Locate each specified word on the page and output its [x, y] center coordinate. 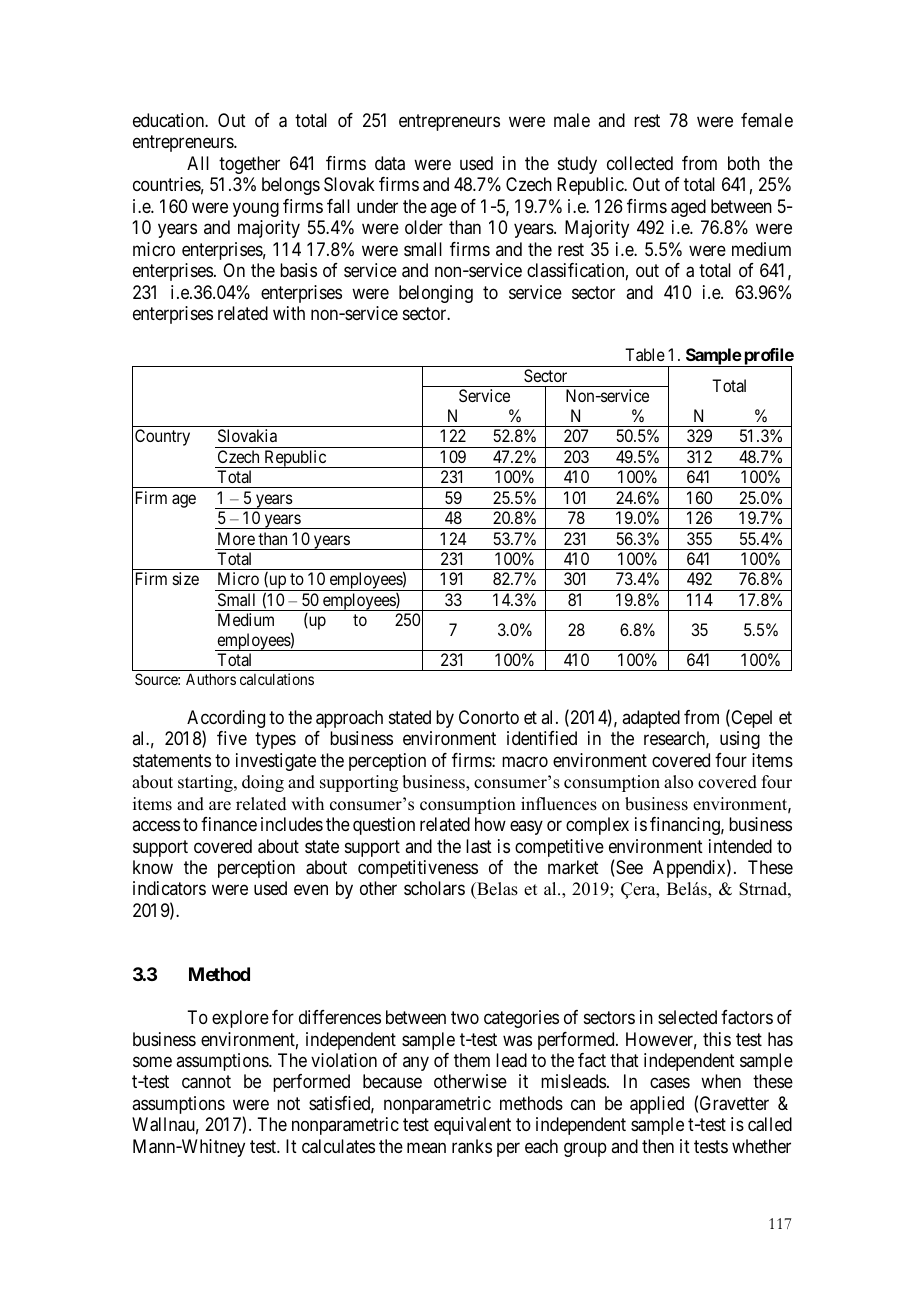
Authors [211, 679]
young [256, 209]
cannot [206, 1082]
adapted [651, 719]
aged [688, 208]
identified [542, 738]
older [424, 227]
